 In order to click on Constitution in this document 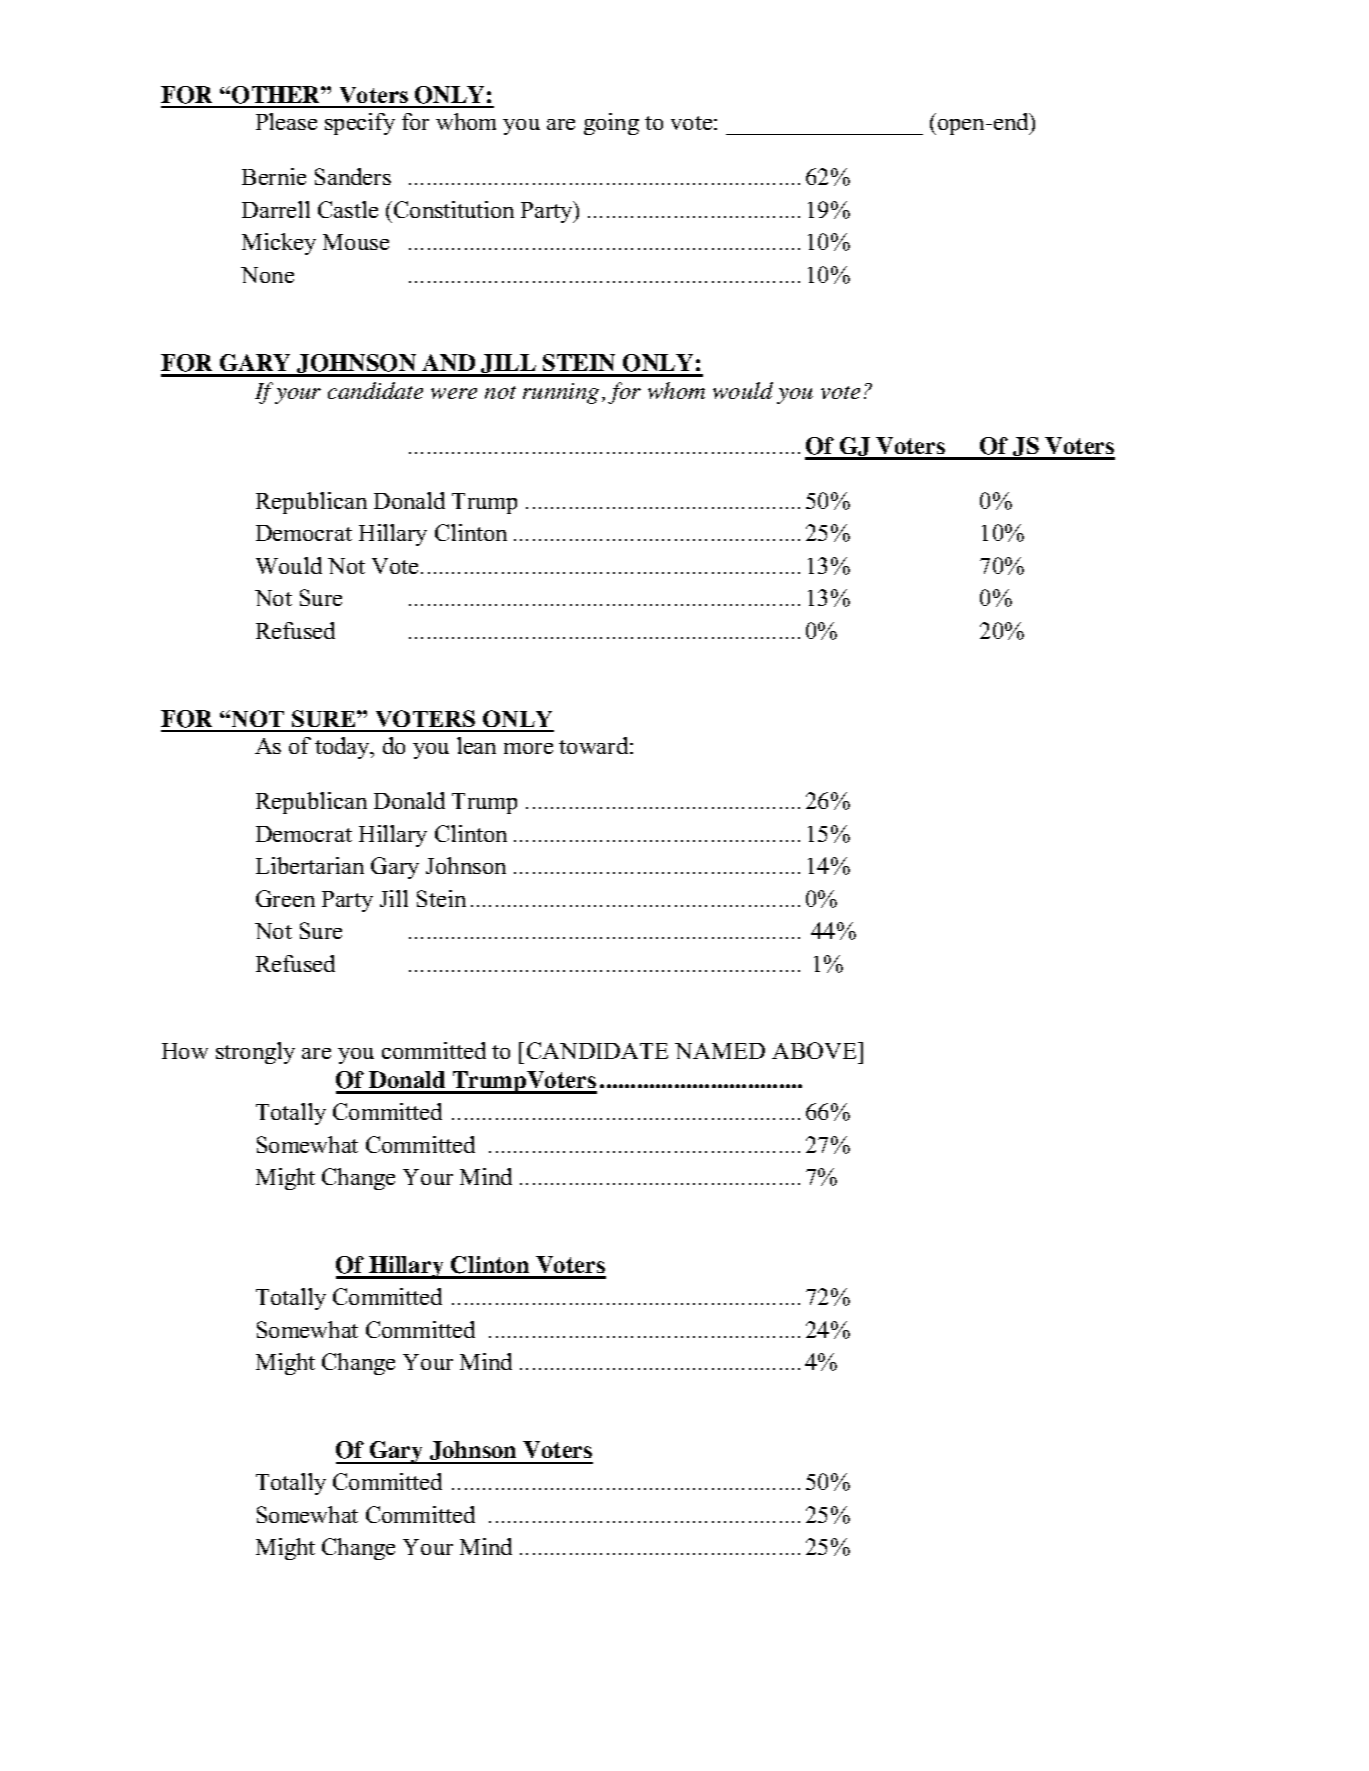, I will do `click(454, 209)`.
